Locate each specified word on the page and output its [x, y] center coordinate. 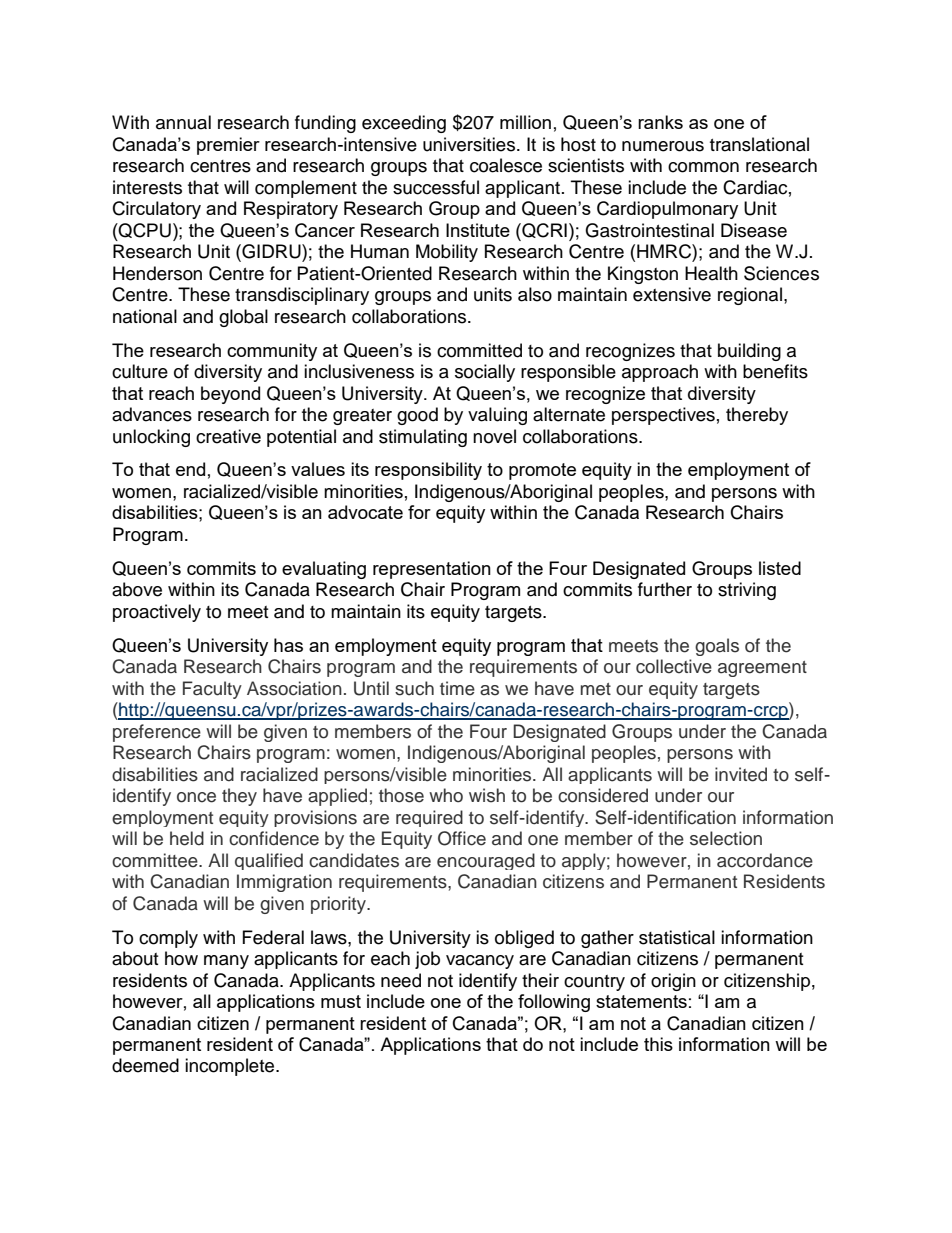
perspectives [663, 416]
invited [741, 774]
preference [157, 733]
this [658, 1044]
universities [469, 144]
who [446, 795]
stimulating [423, 438]
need [401, 980]
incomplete [231, 1067]
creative [228, 436]
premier [228, 146]
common [703, 167]
